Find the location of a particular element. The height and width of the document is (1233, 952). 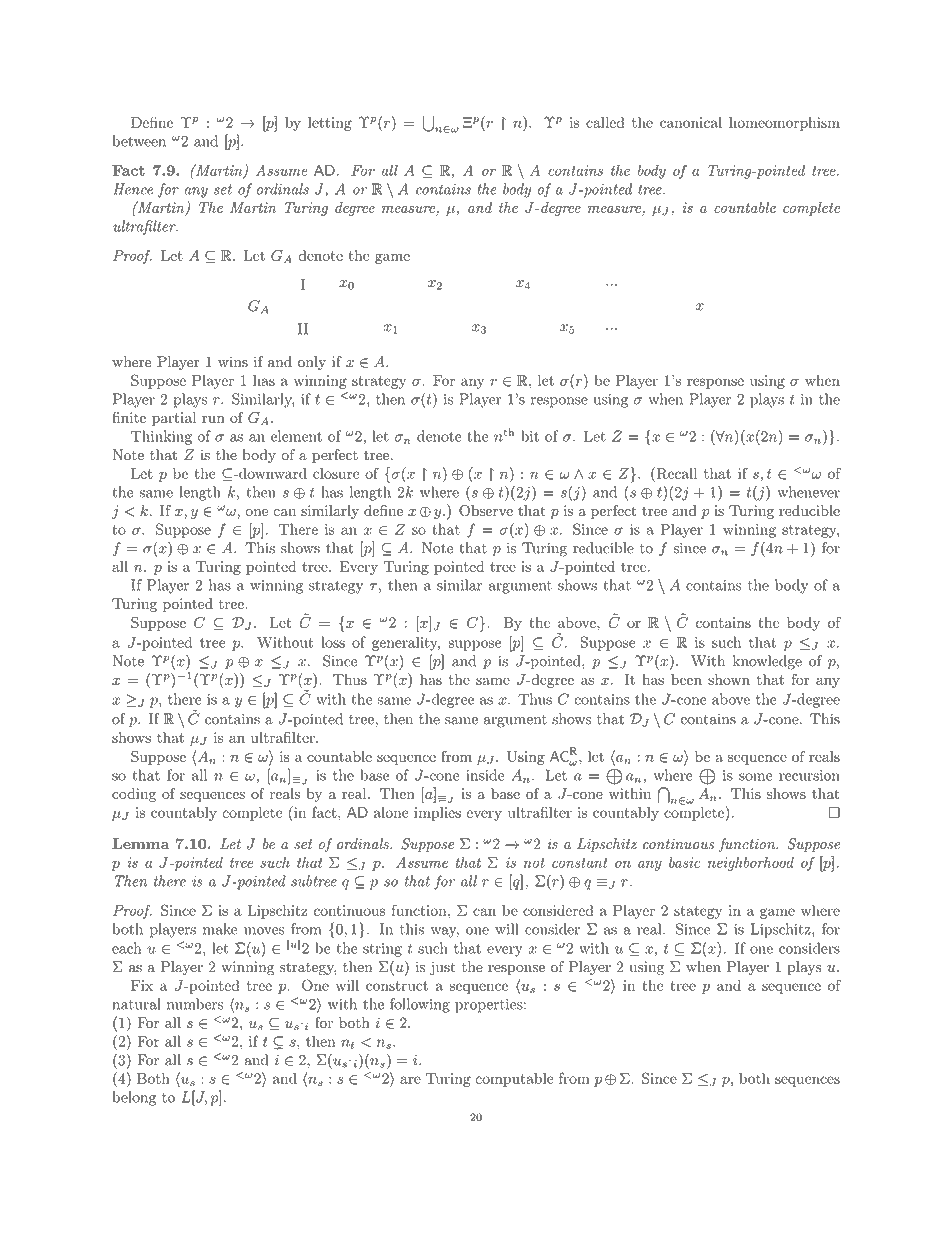

properties is located at coordinates (489, 1006).
